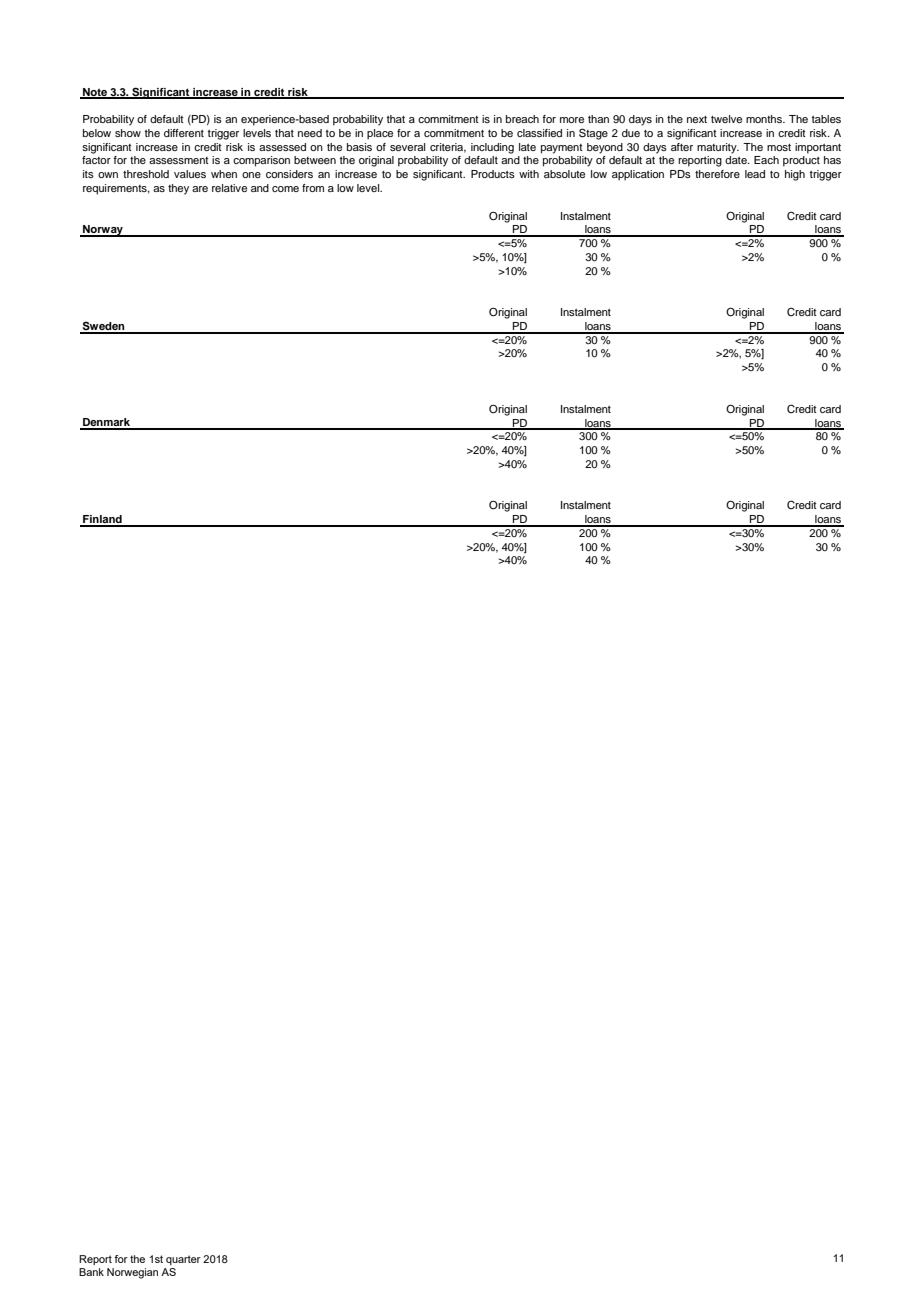 The height and width of the document is (1308, 924). I want to click on Finland, so click(102, 520).
